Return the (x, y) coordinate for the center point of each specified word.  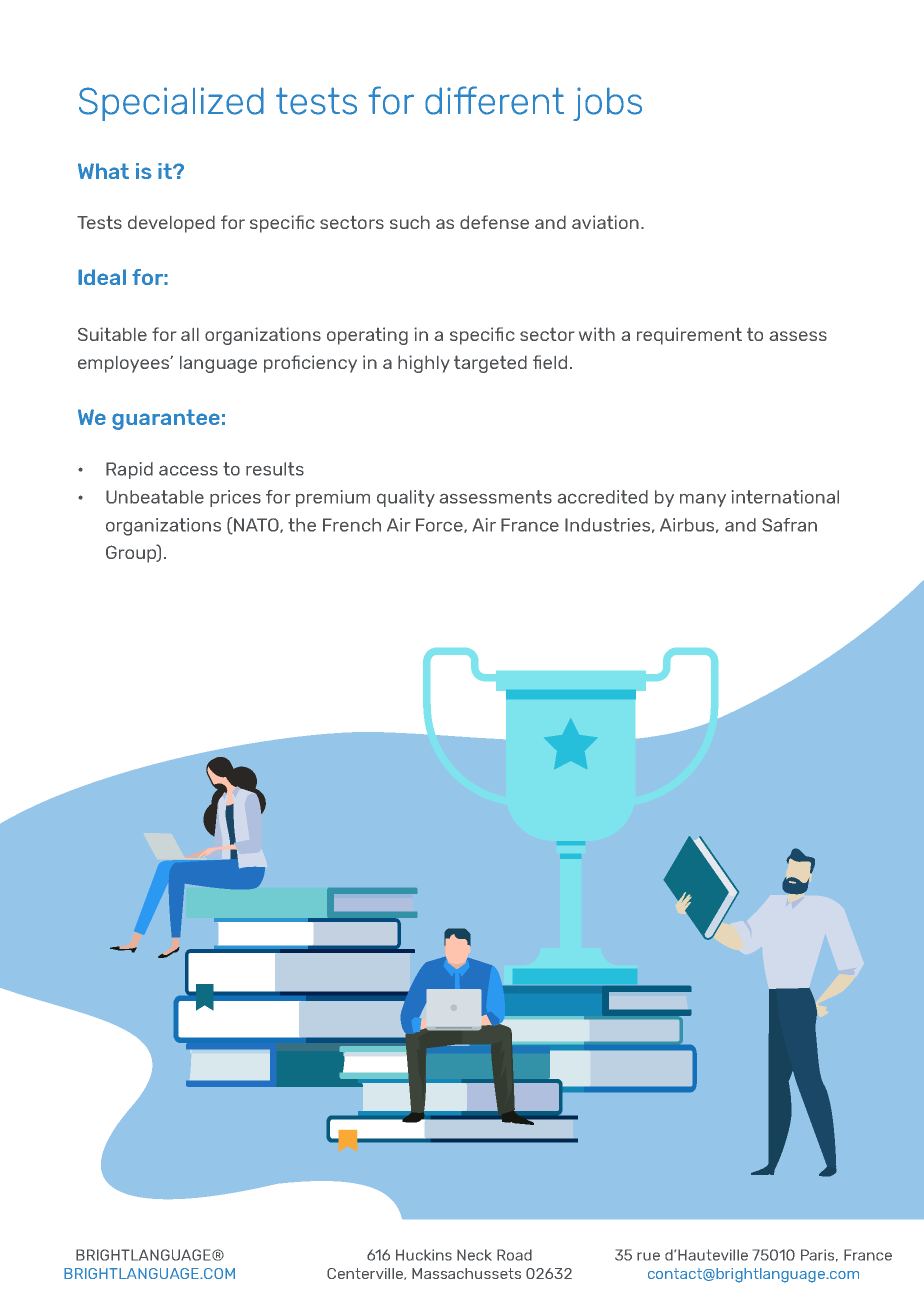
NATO (256, 525)
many (703, 500)
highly (424, 364)
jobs (607, 104)
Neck (474, 1255)
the (302, 525)
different (494, 100)
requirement (689, 336)
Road (514, 1255)
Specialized (171, 104)
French (352, 525)
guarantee (166, 419)
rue (648, 1256)
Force (440, 525)
